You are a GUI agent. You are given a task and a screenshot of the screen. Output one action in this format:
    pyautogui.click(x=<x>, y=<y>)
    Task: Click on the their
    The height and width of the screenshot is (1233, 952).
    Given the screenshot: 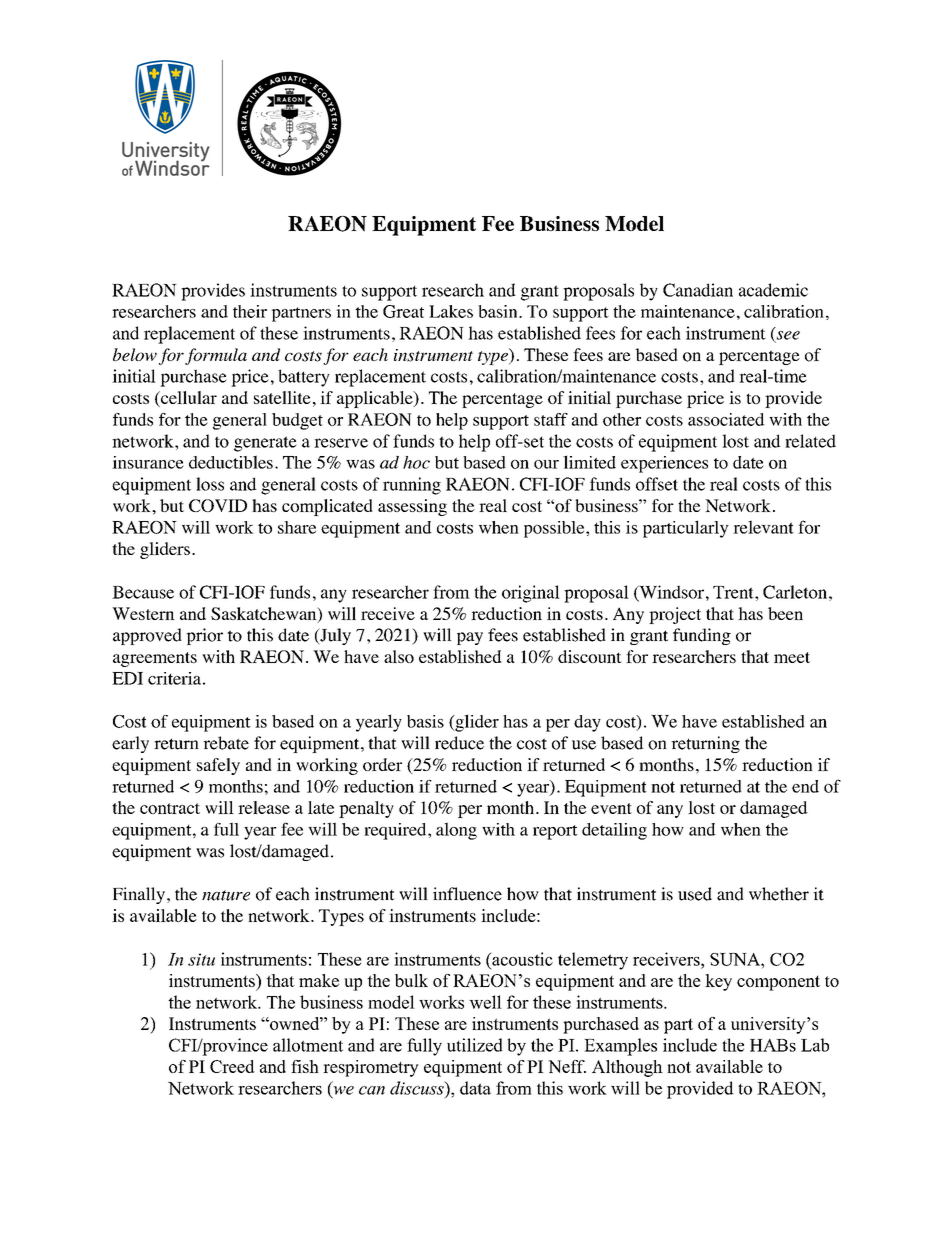 What is the action you would take?
    pyautogui.click(x=250, y=311)
